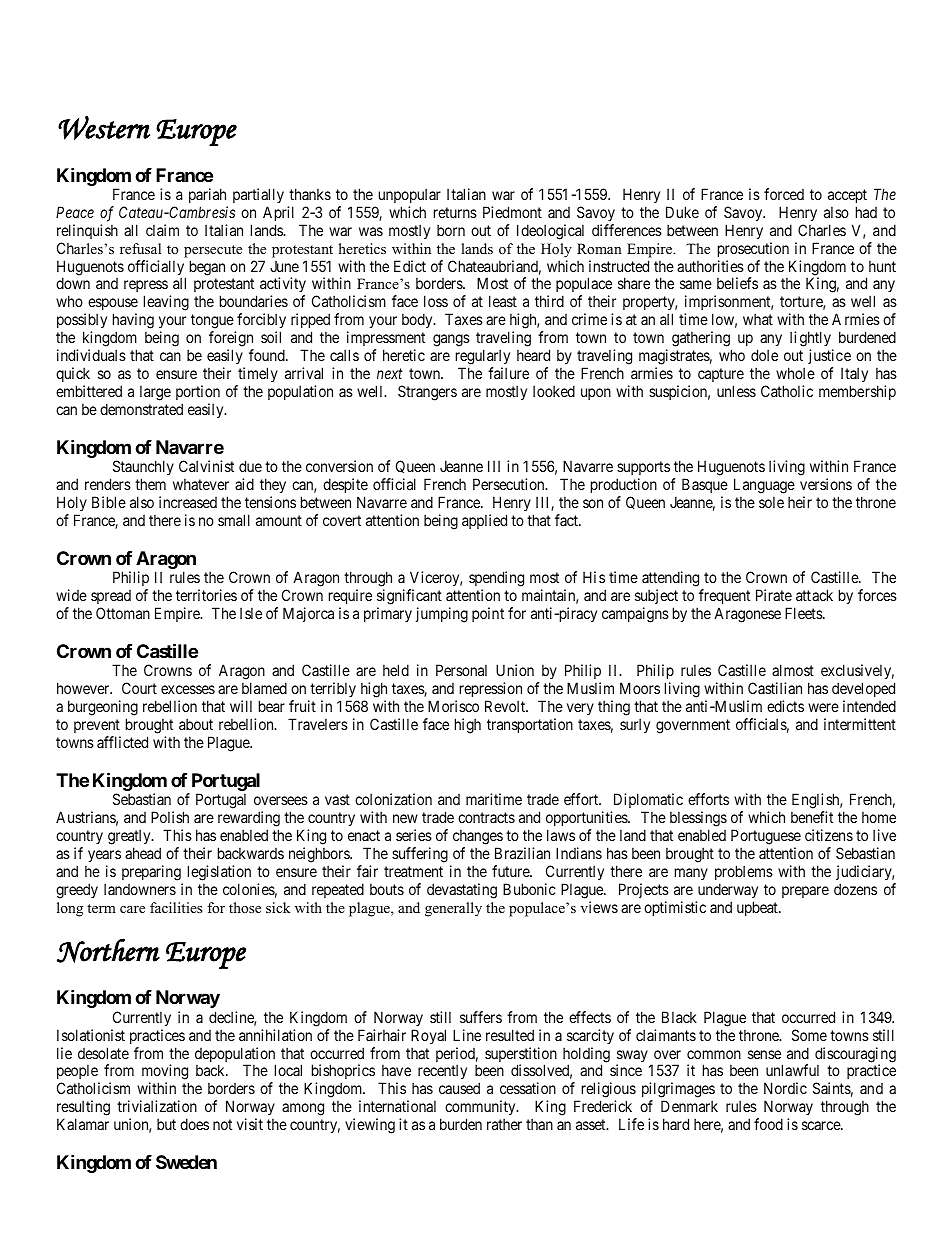  What do you see at coordinates (123, 613) in the screenshot?
I see `Ottoman` at bounding box center [123, 613].
